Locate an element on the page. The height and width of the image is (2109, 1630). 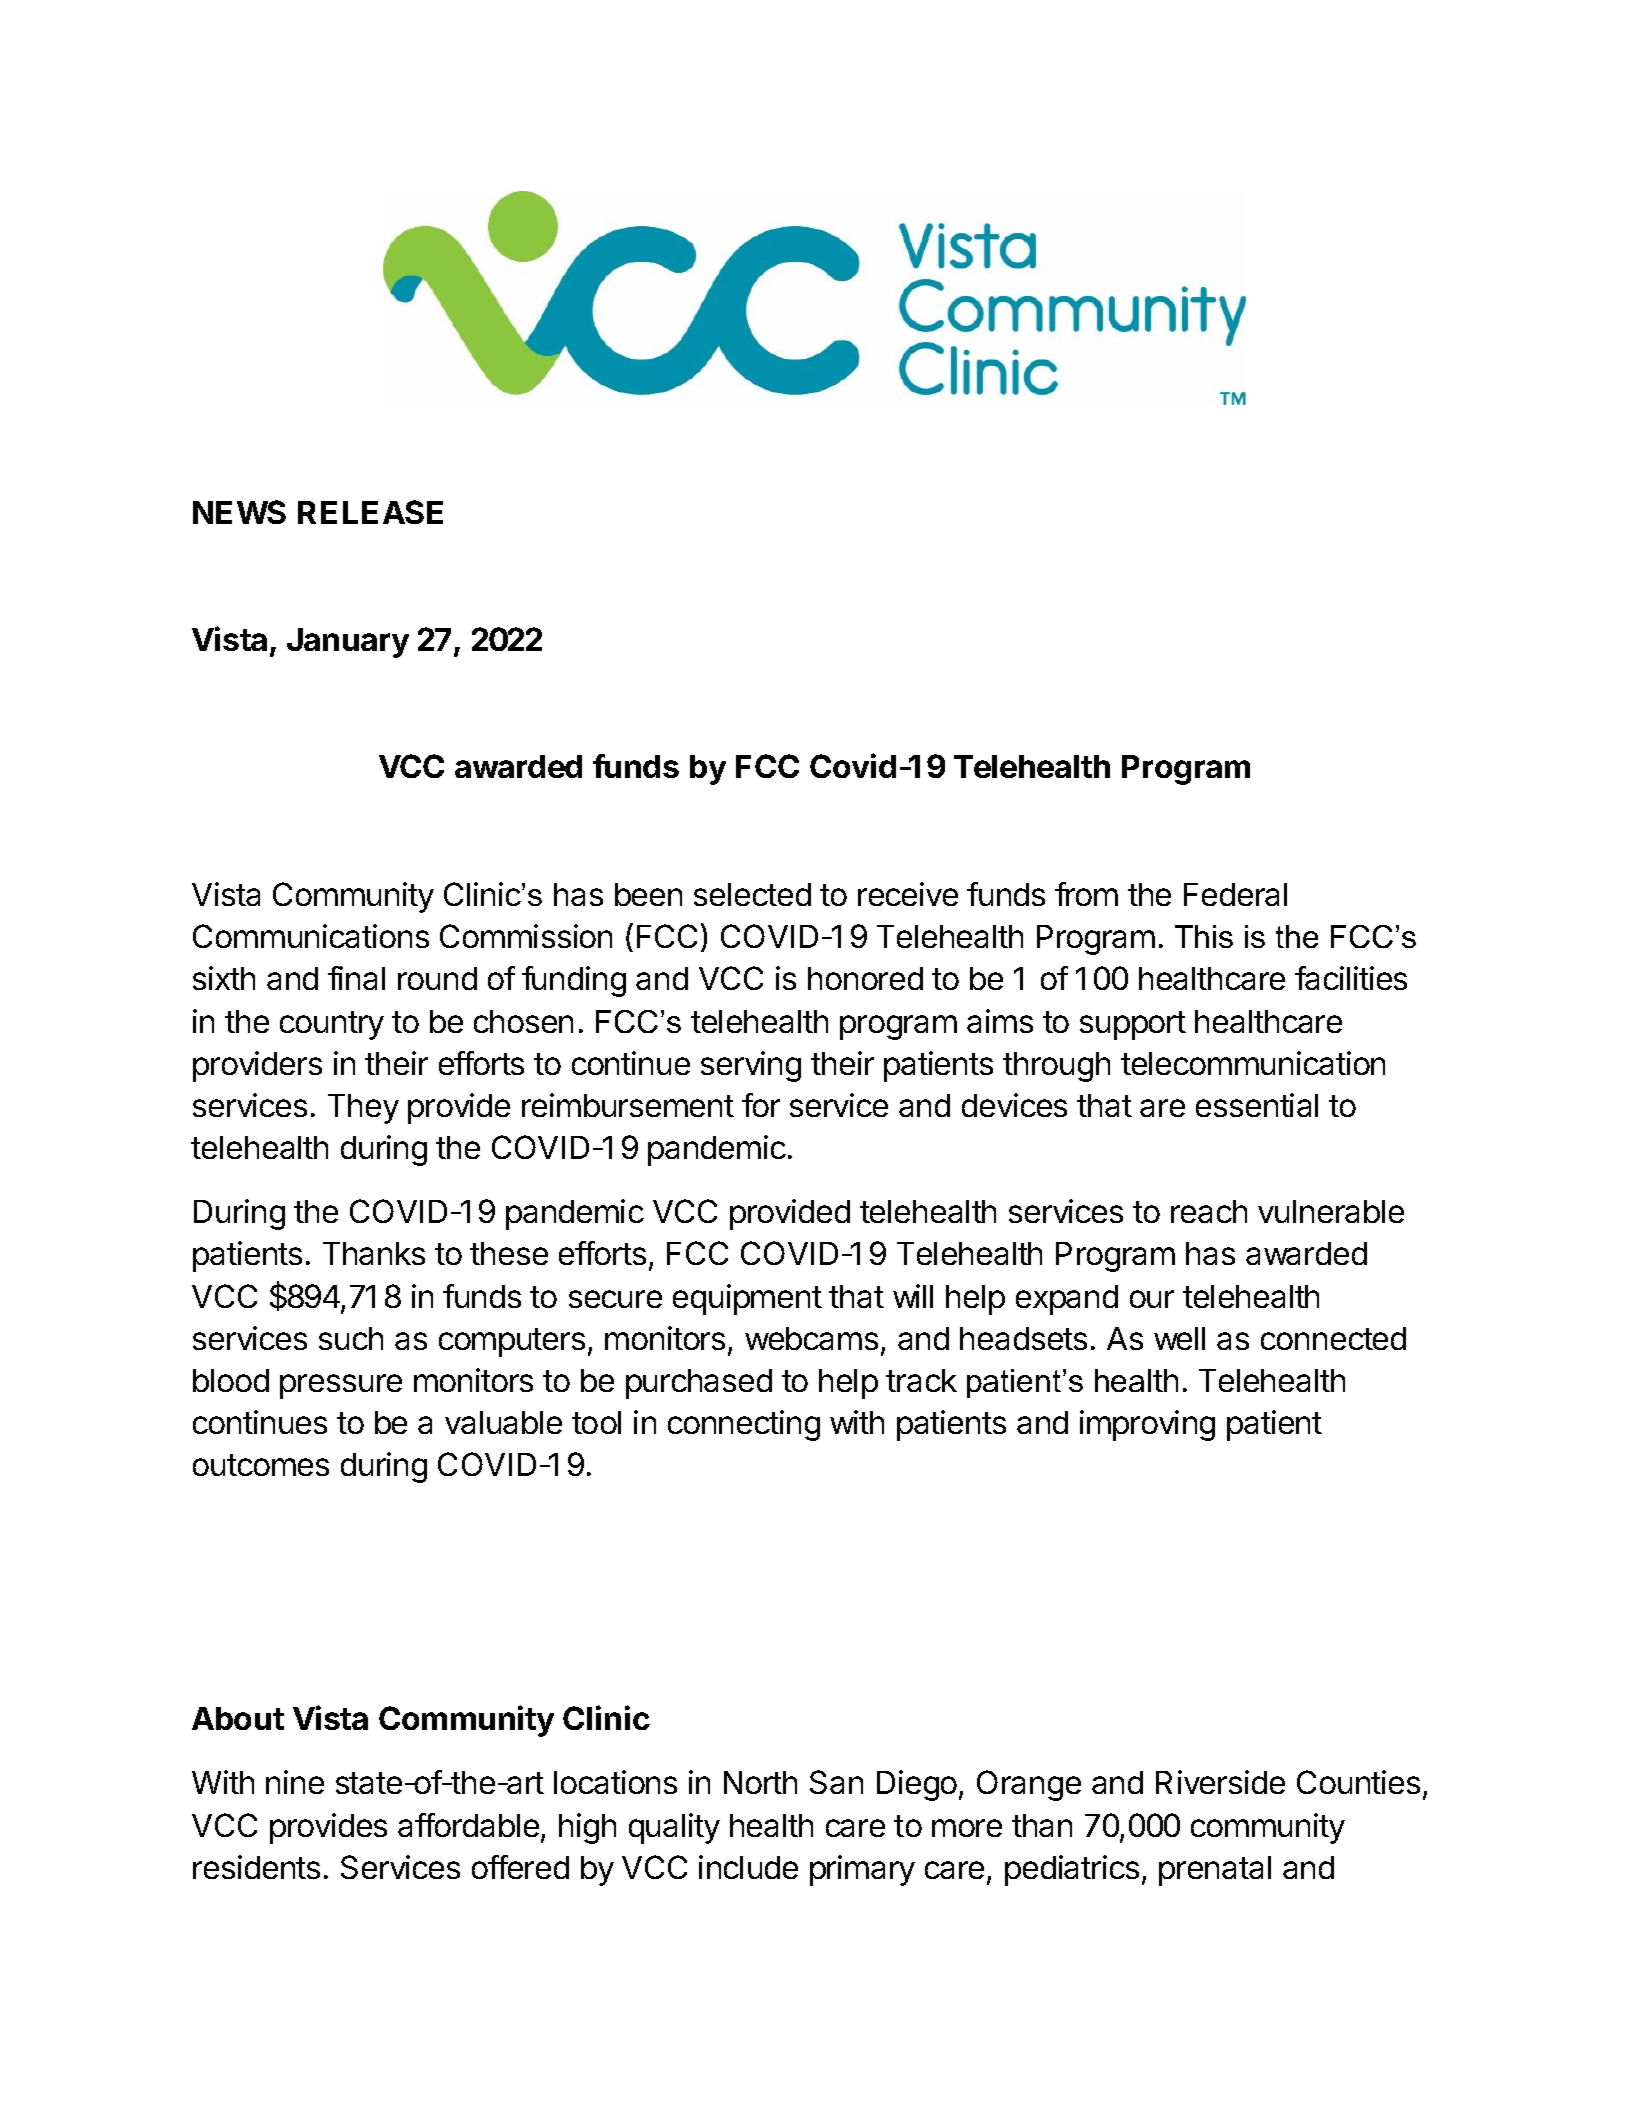
outcomes is located at coordinates (261, 1465).
